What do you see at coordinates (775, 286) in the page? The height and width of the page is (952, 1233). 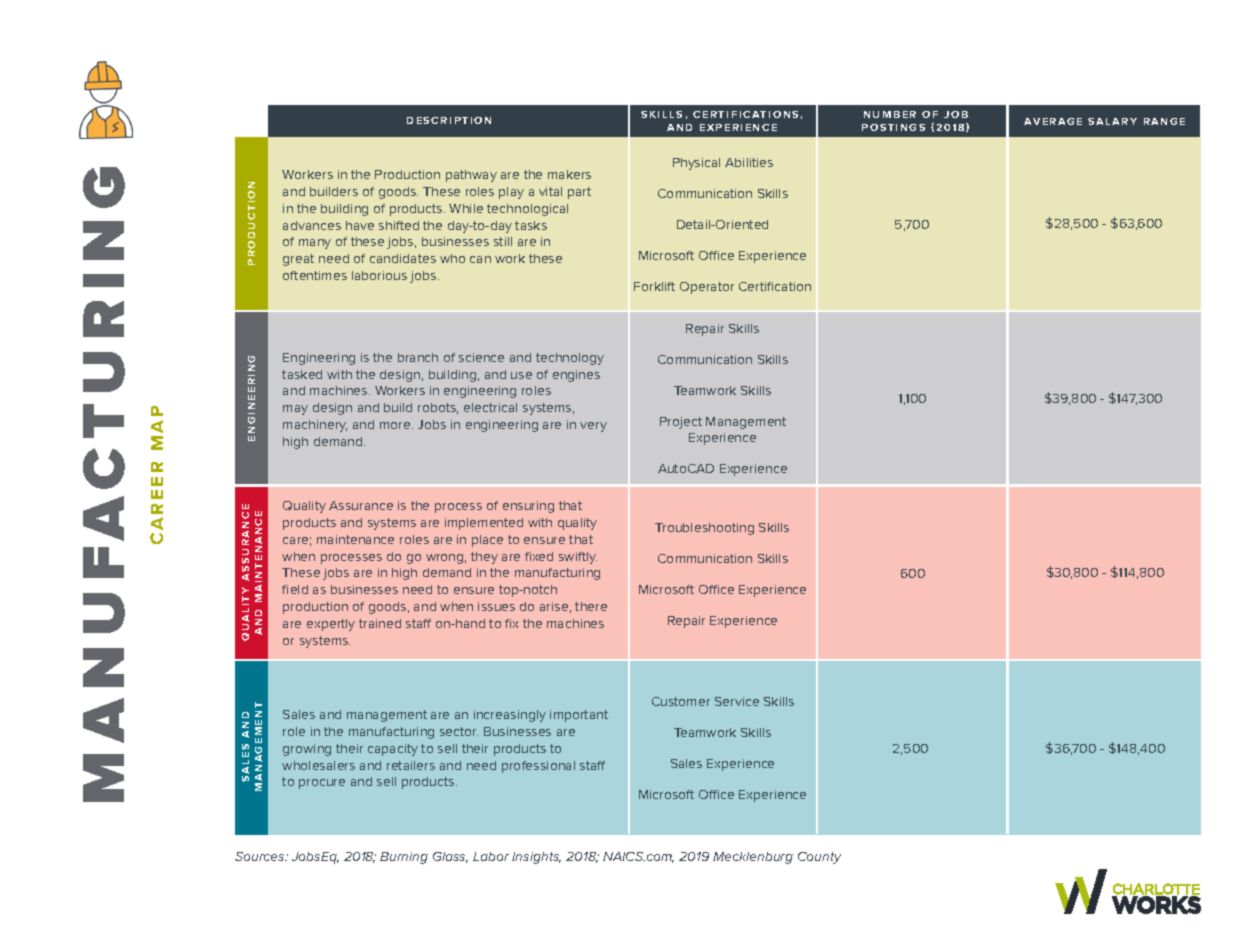 I see `Certification` at bounding box center [775, 286].
